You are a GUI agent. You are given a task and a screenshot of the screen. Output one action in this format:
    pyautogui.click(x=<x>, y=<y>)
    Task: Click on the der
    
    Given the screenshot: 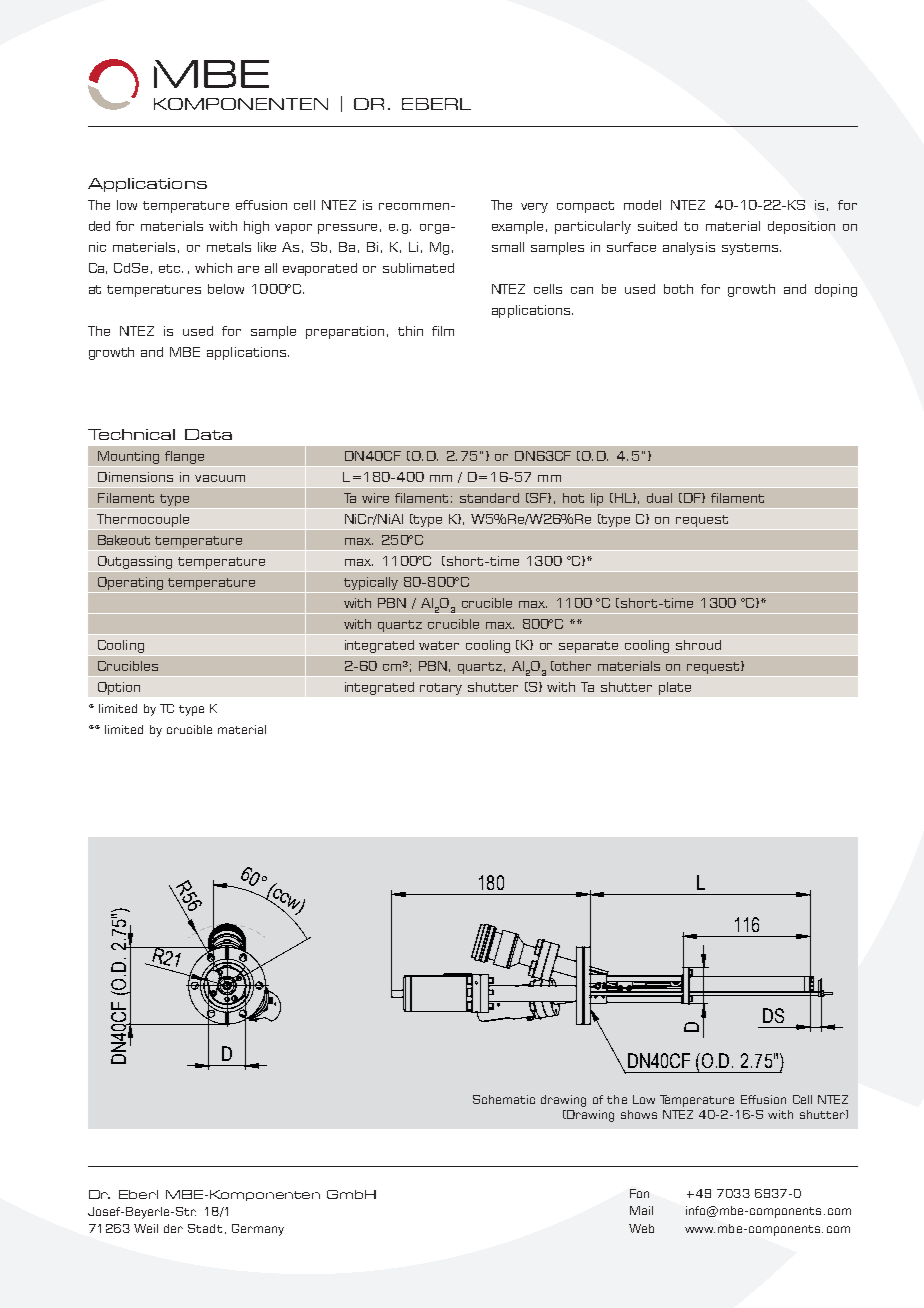 What is the action you would take?
    pyautogui.click(x=173, y=1228)
